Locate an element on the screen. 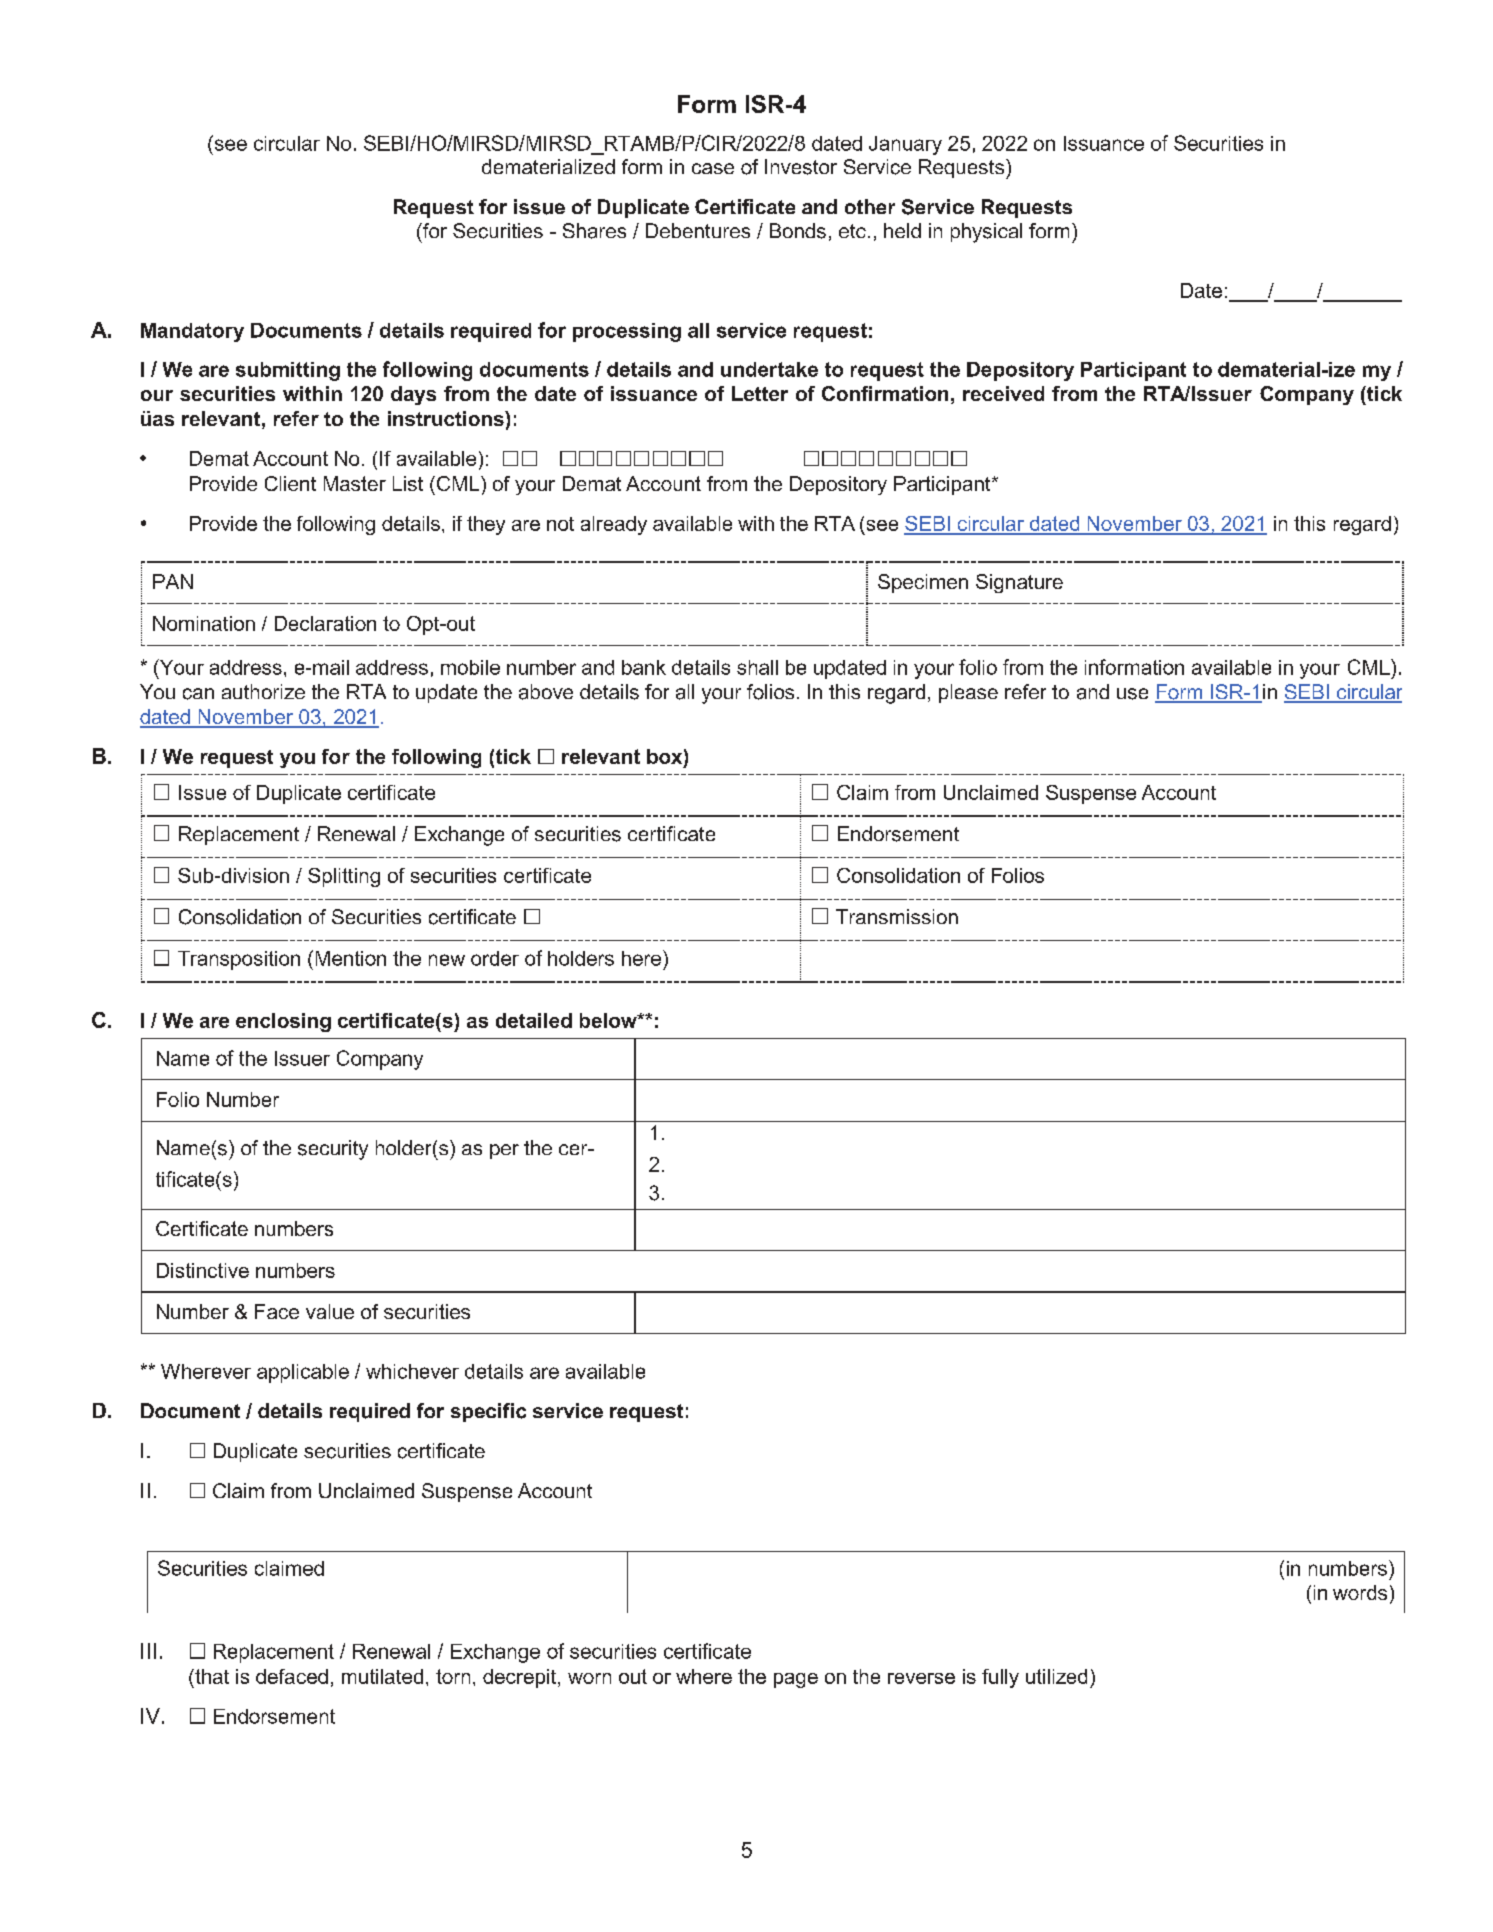 The width and height of the screenshot is (1493, 1932). Mandatory is located at coordinates (192, 332).
